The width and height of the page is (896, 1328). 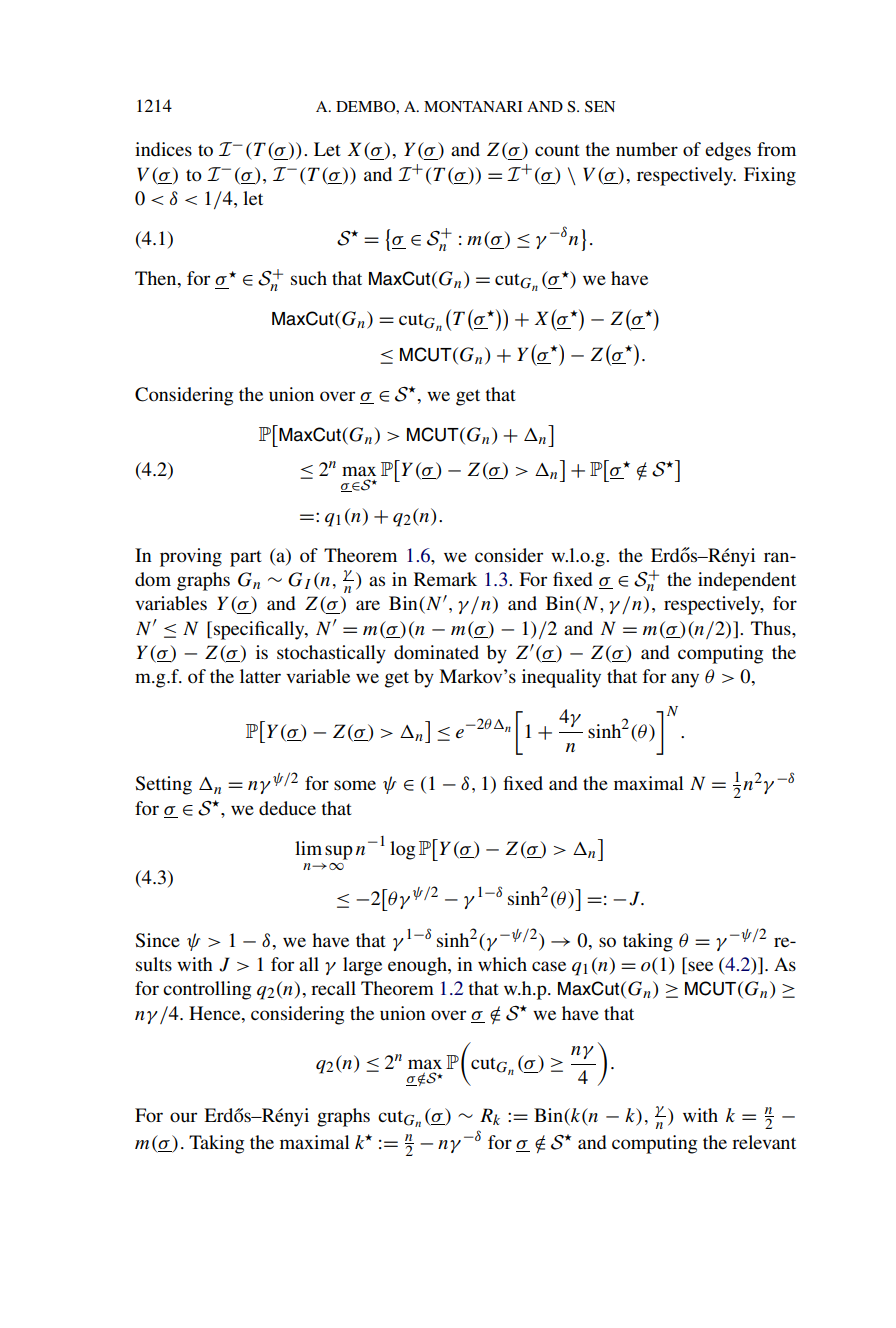 What do you see at coordinates (685, 680) in the page?
I see `any` at bounding box center [685, 680].
